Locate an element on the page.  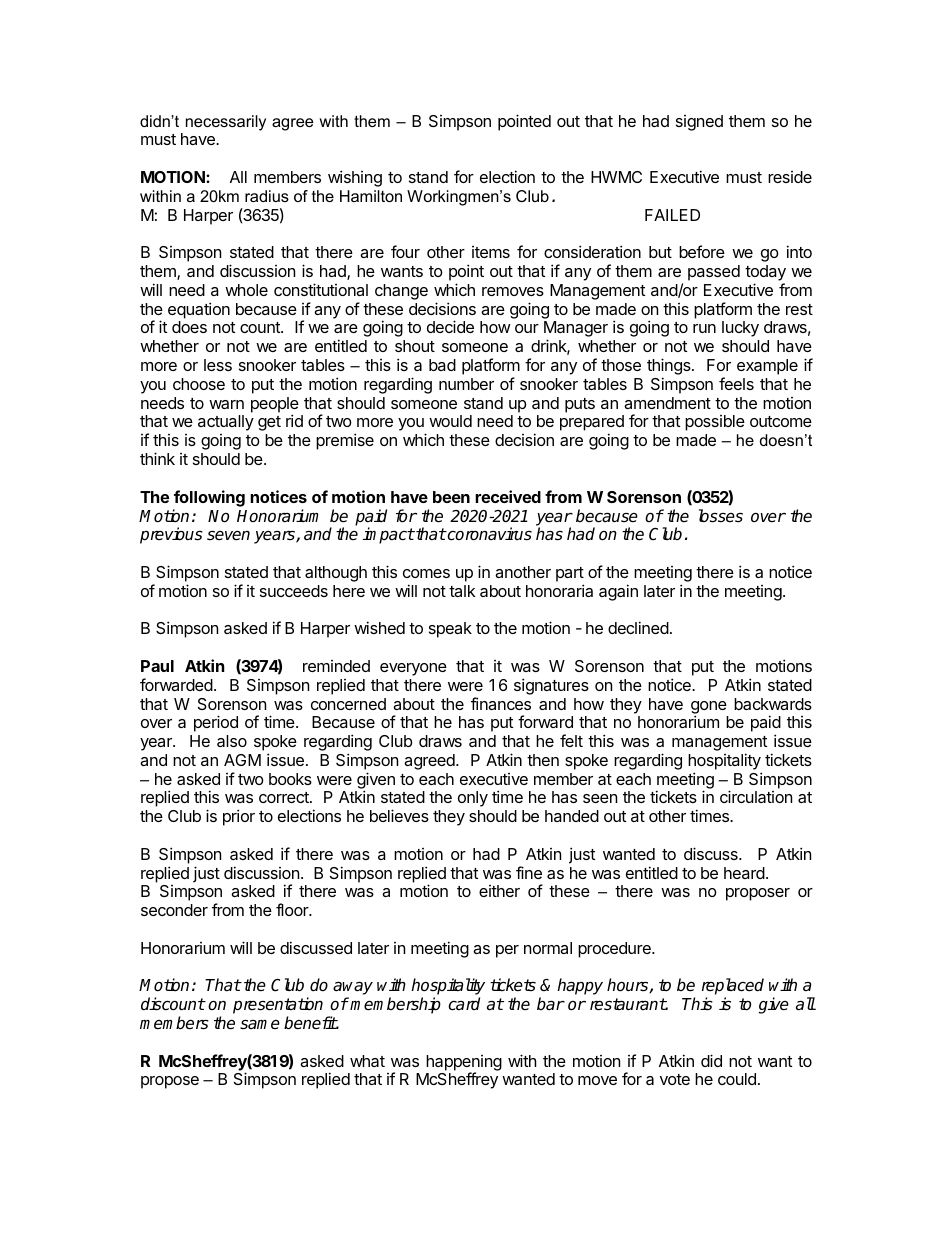
only is located at coordinates (473, 799).
